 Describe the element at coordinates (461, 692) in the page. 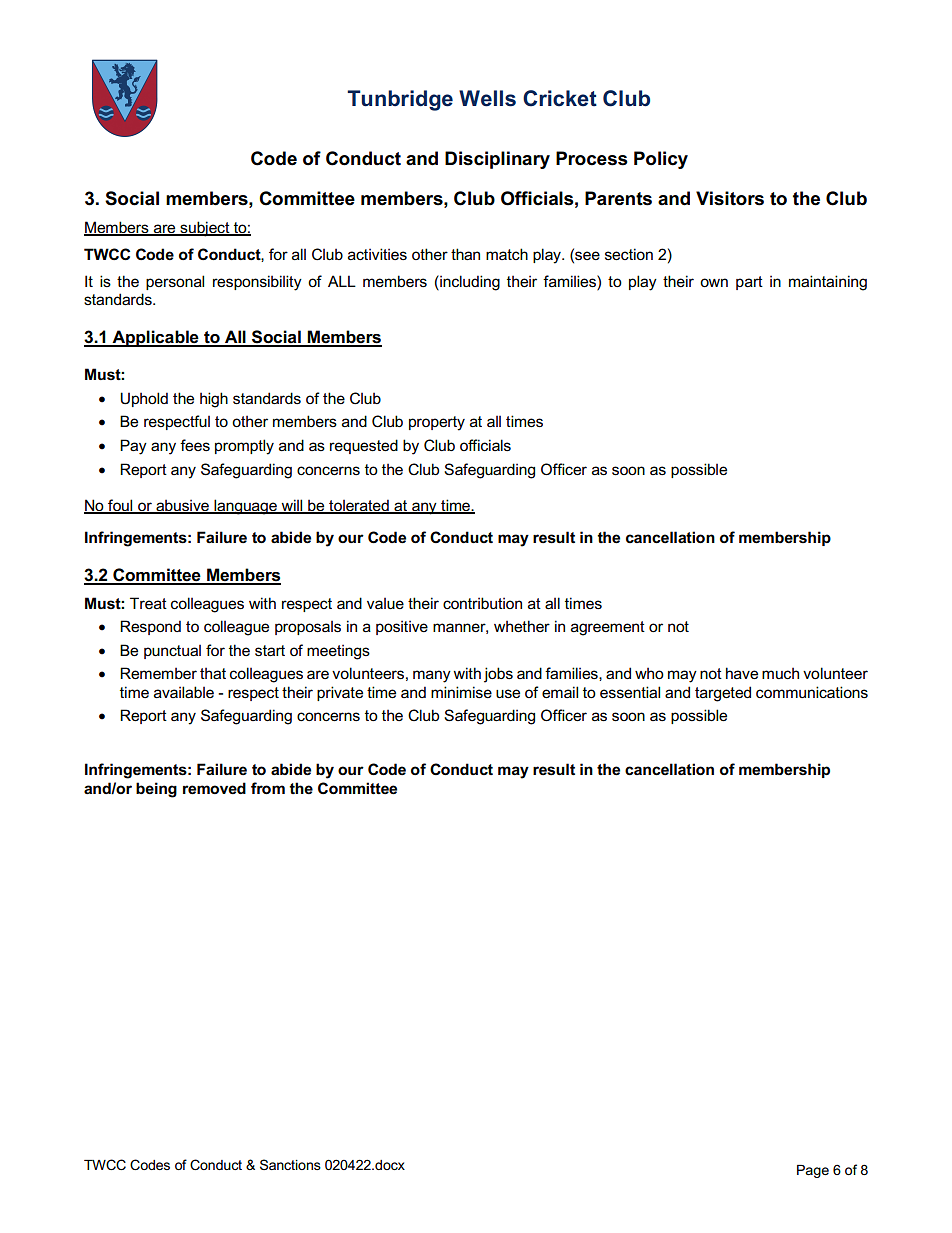

I see `minimise` at that location.
